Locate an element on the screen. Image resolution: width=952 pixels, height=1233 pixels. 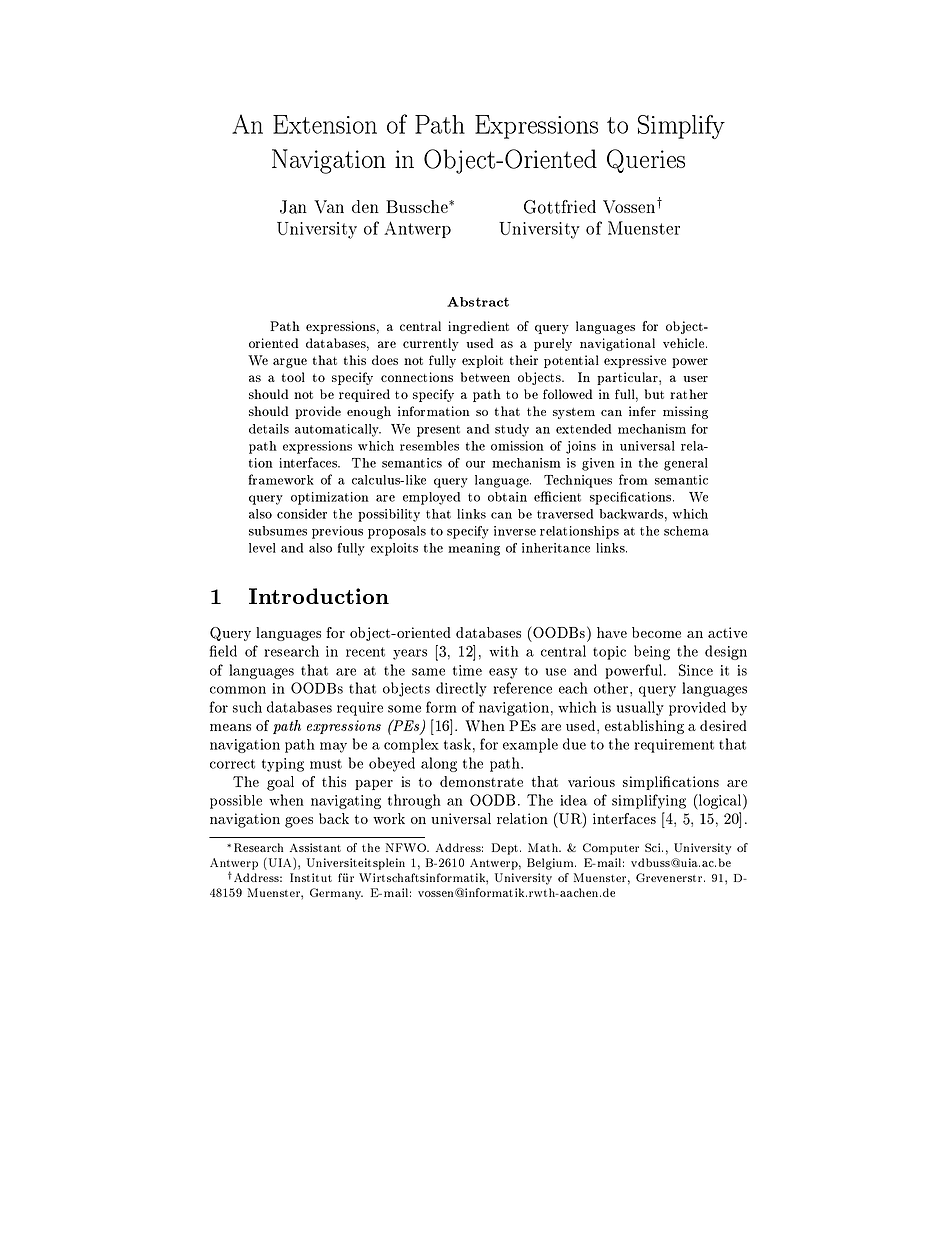
obtain is located at coordinates (507, 497).
